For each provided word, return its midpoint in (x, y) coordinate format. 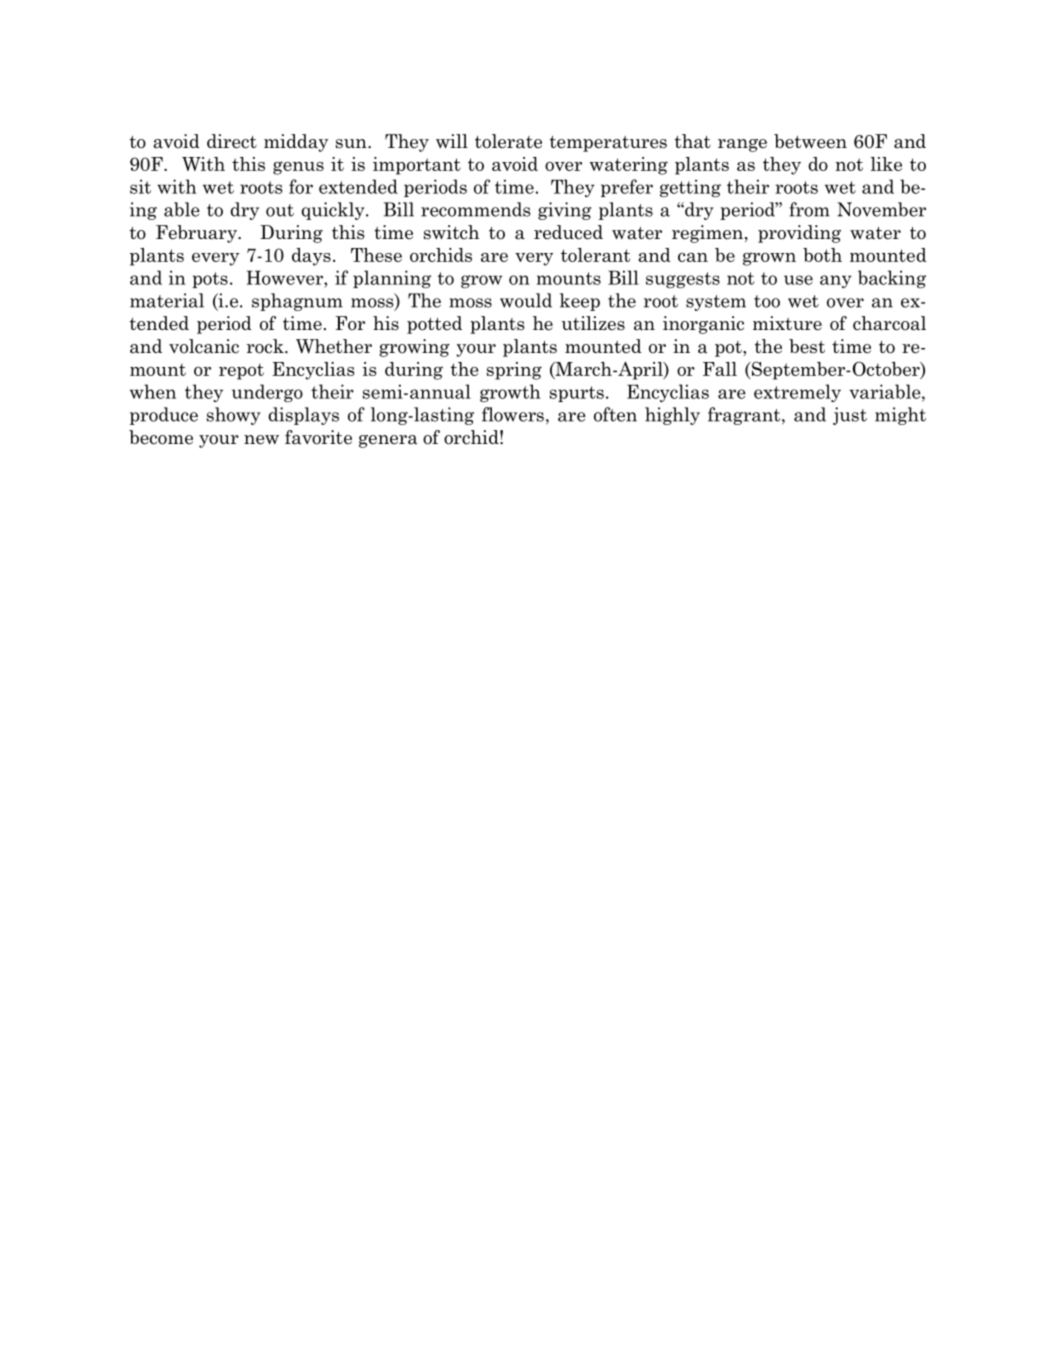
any (836, 281)
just (850, 416)
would (526, 300)
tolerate (508, 141)
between (810, 141)
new (261, 440)
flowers (513, 414)
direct (232, 141)
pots (210, 280)
